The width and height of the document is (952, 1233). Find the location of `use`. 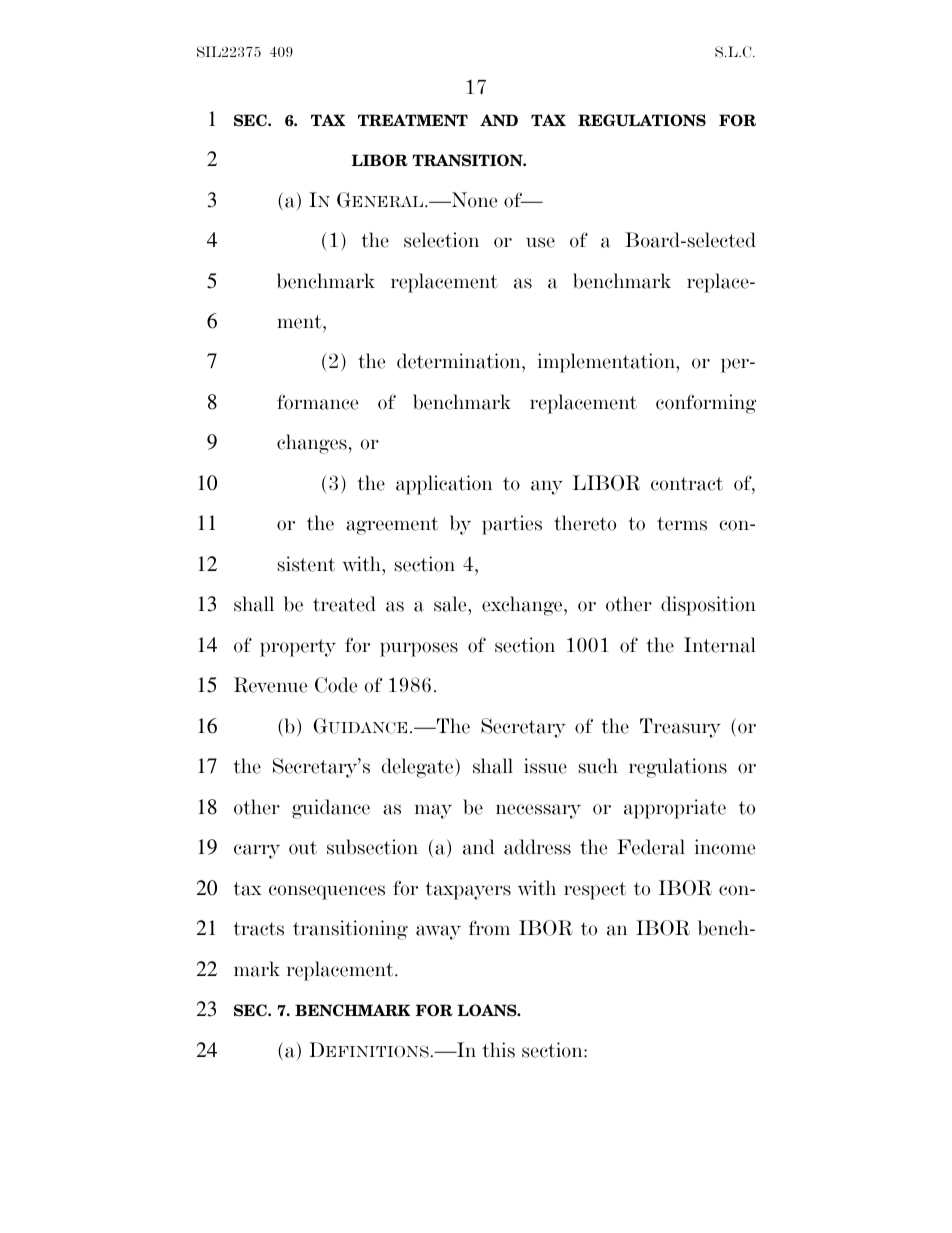

use is located at coordinates (540, 242).
